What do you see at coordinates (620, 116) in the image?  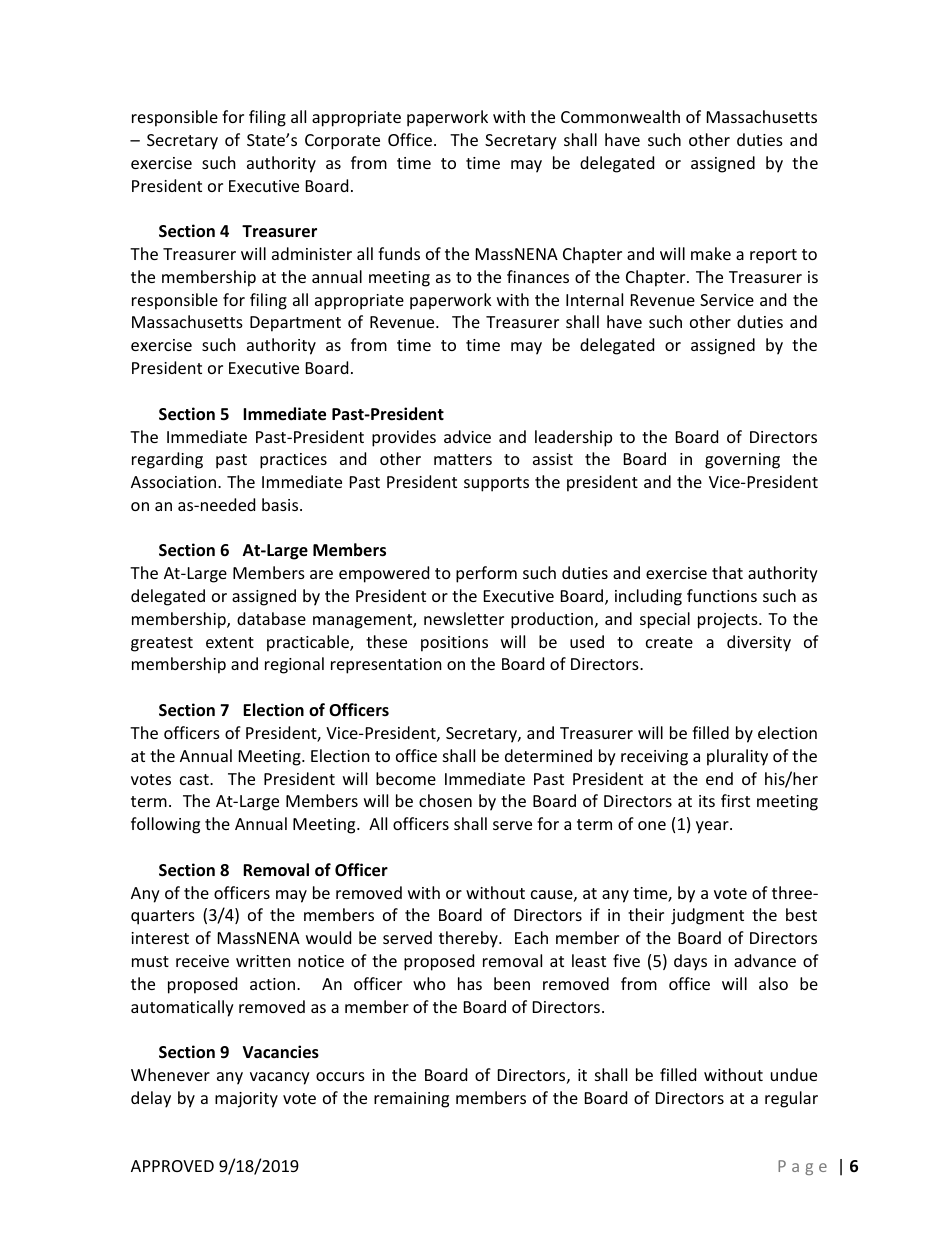 I see `Commonwealth` at bounding box center [620, 116].
